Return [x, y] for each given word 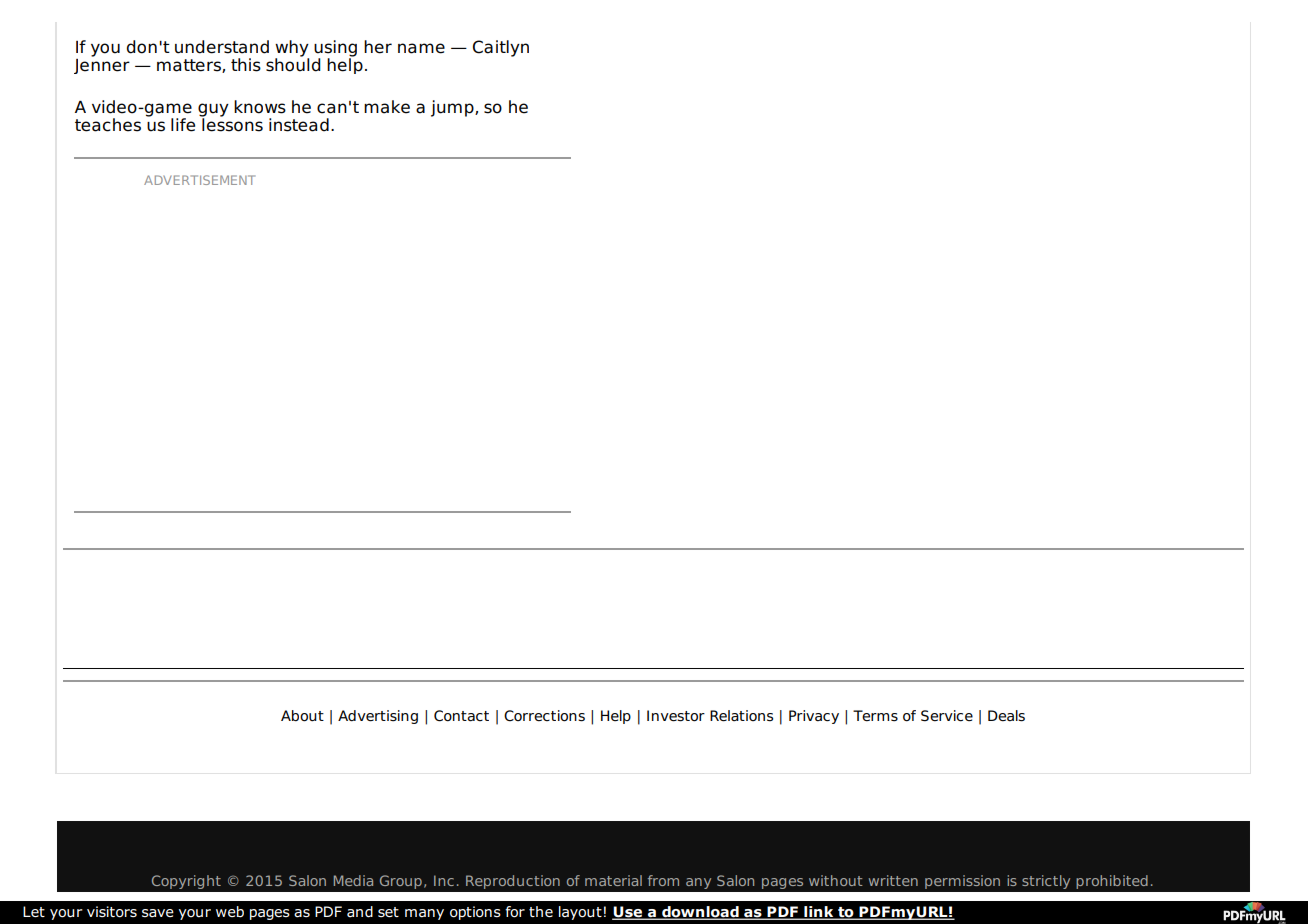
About [302, 716]
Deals [1006, 716]
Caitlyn [501, 48]
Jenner [102, 65]
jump [453, 108]
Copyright [186, 882]
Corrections [544, 716]
